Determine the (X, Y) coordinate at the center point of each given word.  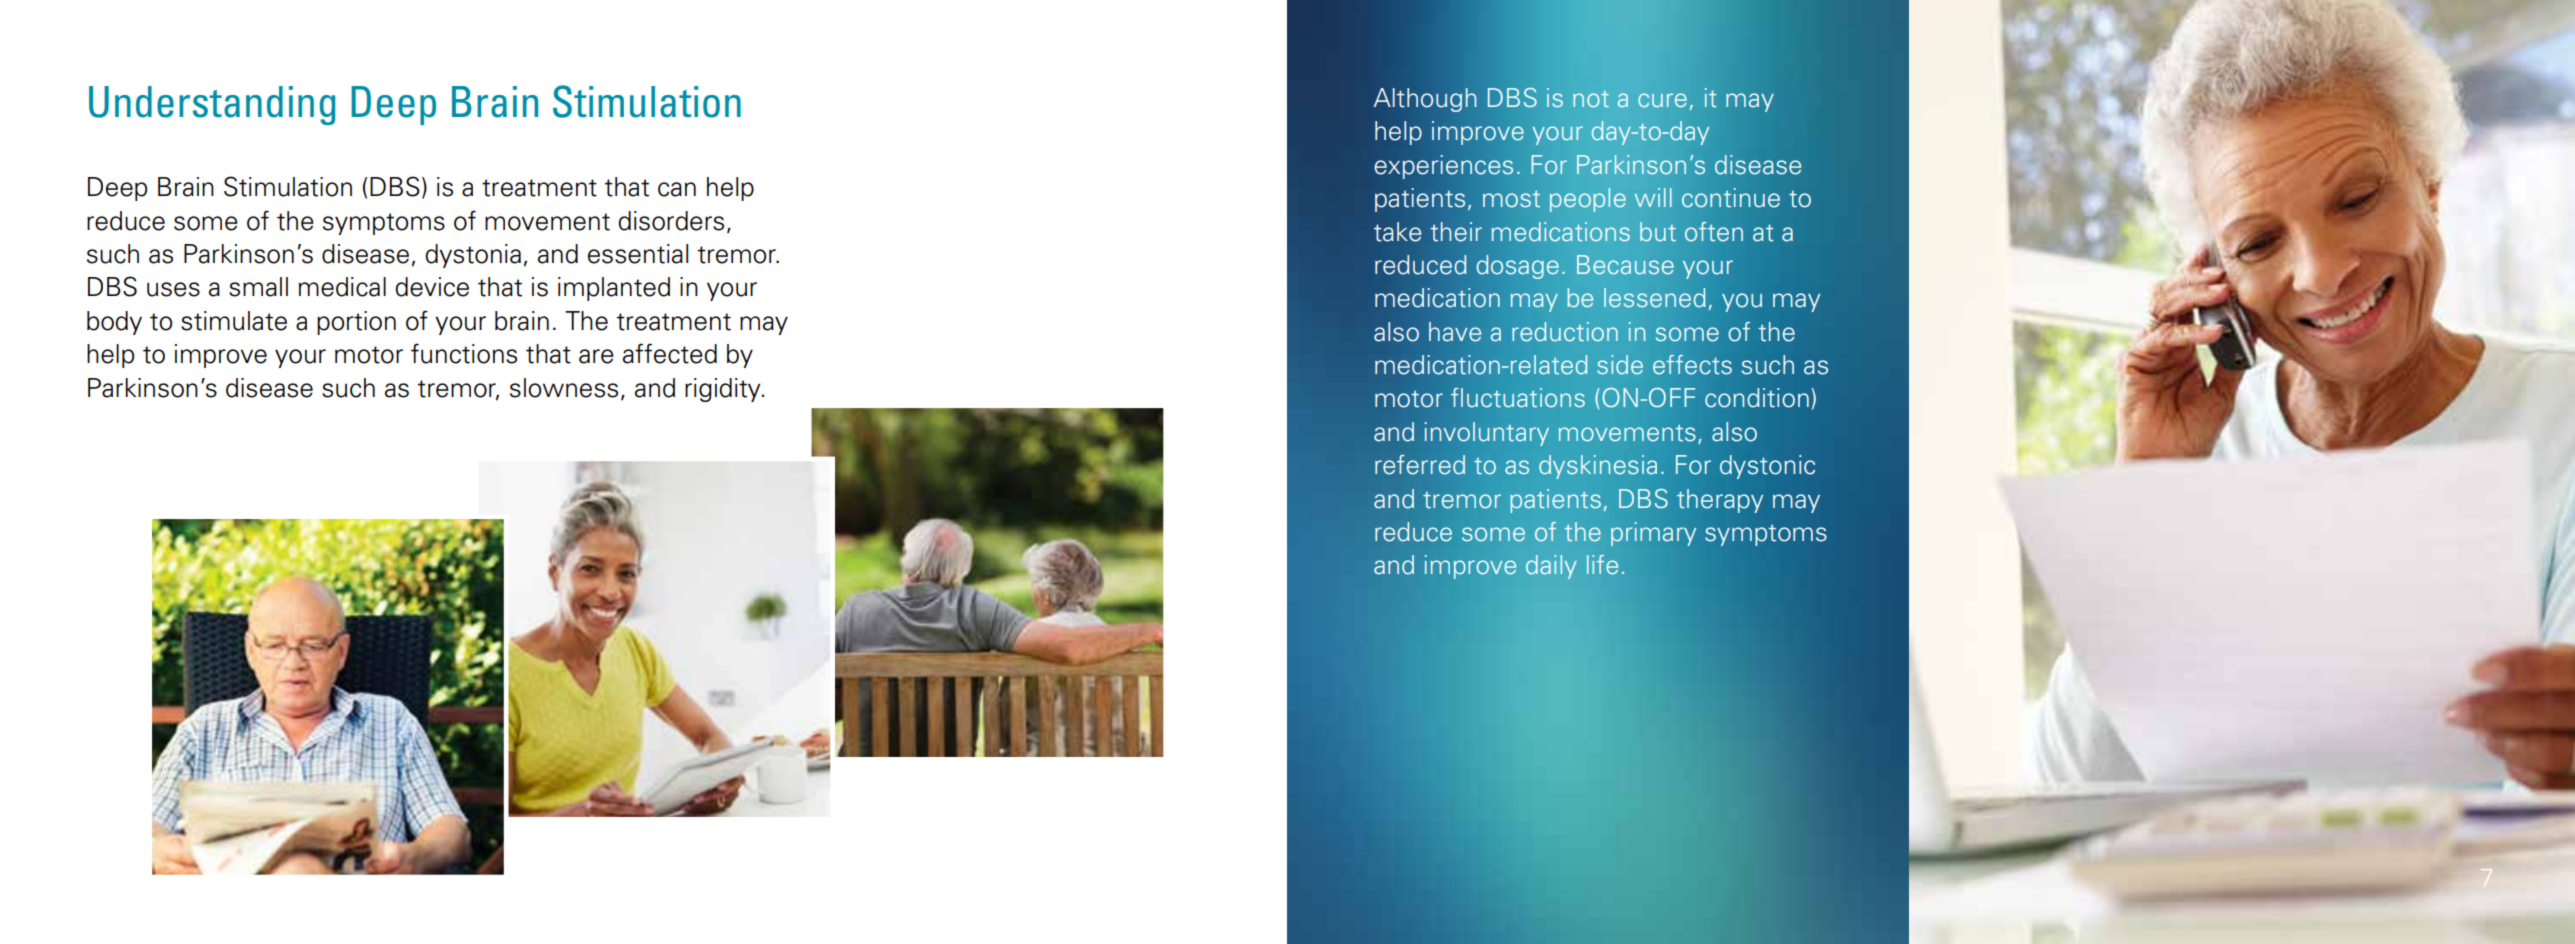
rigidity (724, 390)
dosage (1518, 267)
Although (1425, 100)
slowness (564, 388)
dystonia (473, 256)
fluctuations (1518, 398)
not (1591, 99)
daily (1551, 567)
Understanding (212, 105)
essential (638, 254)
